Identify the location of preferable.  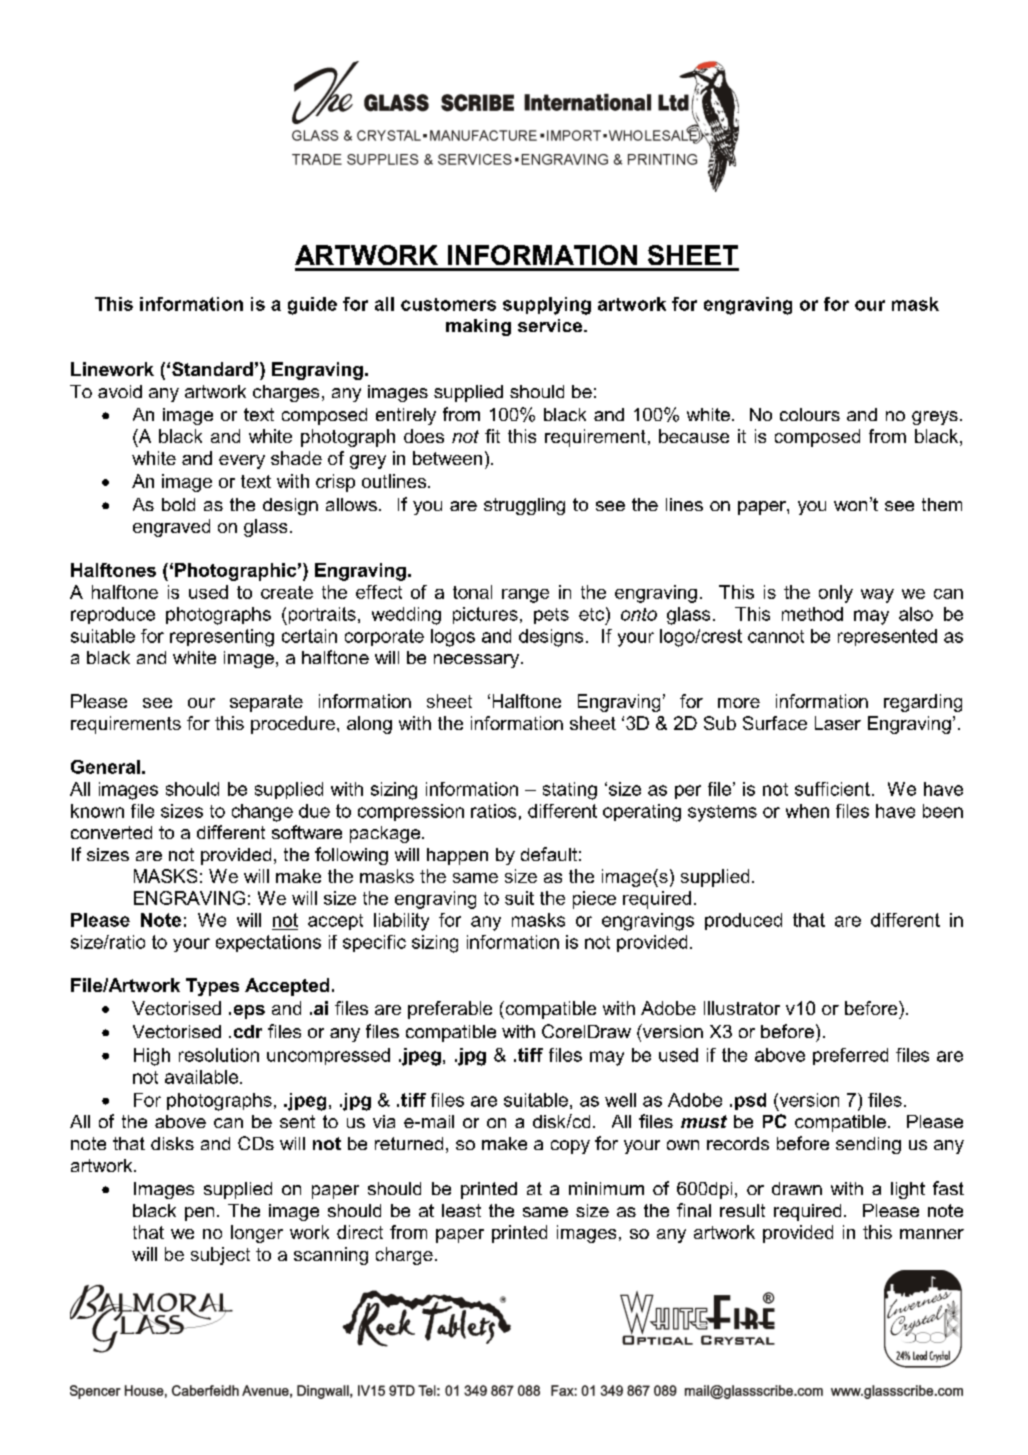
(450, 1010).
